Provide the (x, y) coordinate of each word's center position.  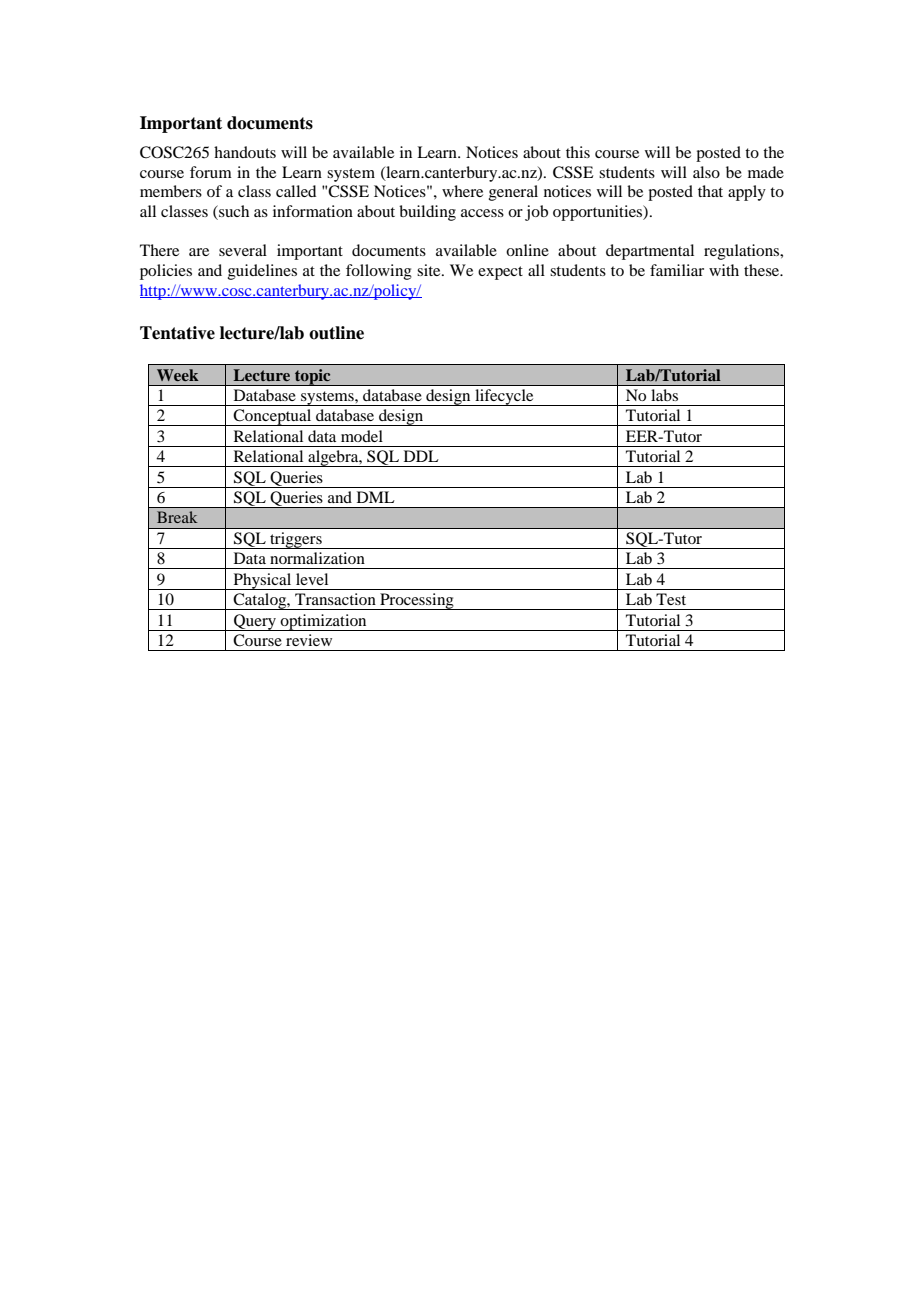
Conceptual (273, 417)
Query (255, 622)
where (462, 191)
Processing (417, 601)
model (362, 436)
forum (211, 172)
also (706, 172)
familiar (677, 270)
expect (500, 273)
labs (664, 395)
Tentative (177, 333)
